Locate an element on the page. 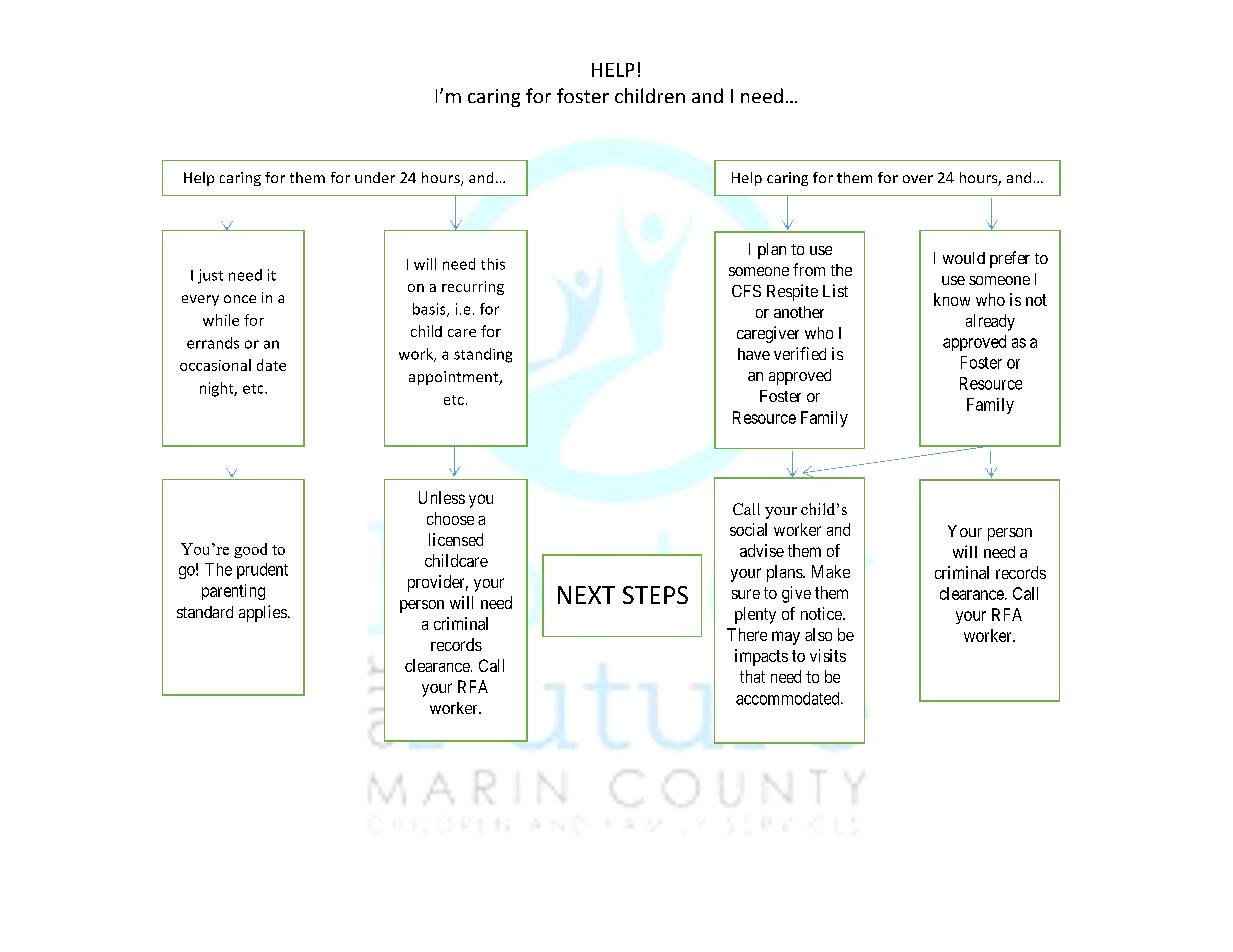  occasional is located at coordinates (215, 365).
